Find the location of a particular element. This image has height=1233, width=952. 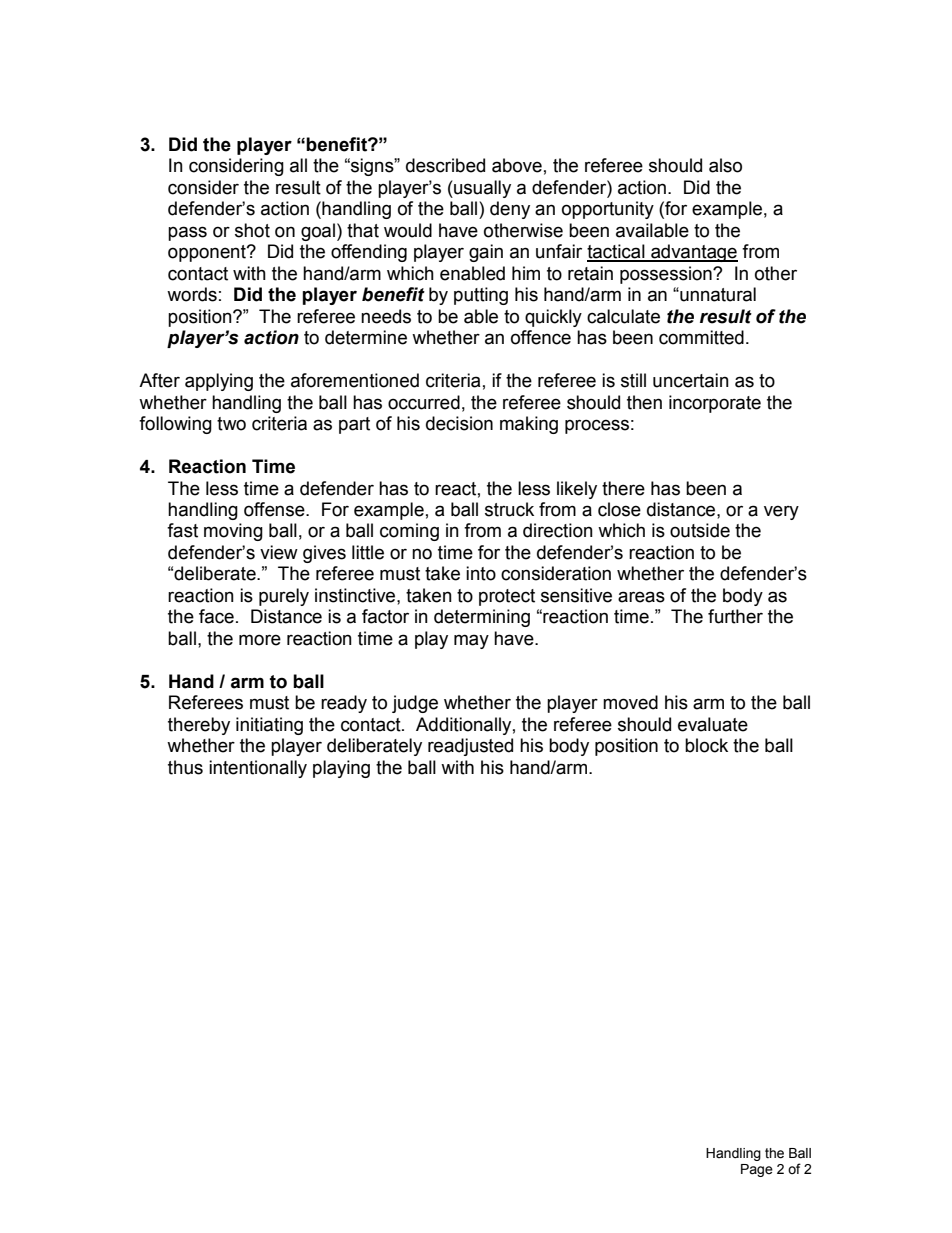

may is located at coordinates (471, 641).
